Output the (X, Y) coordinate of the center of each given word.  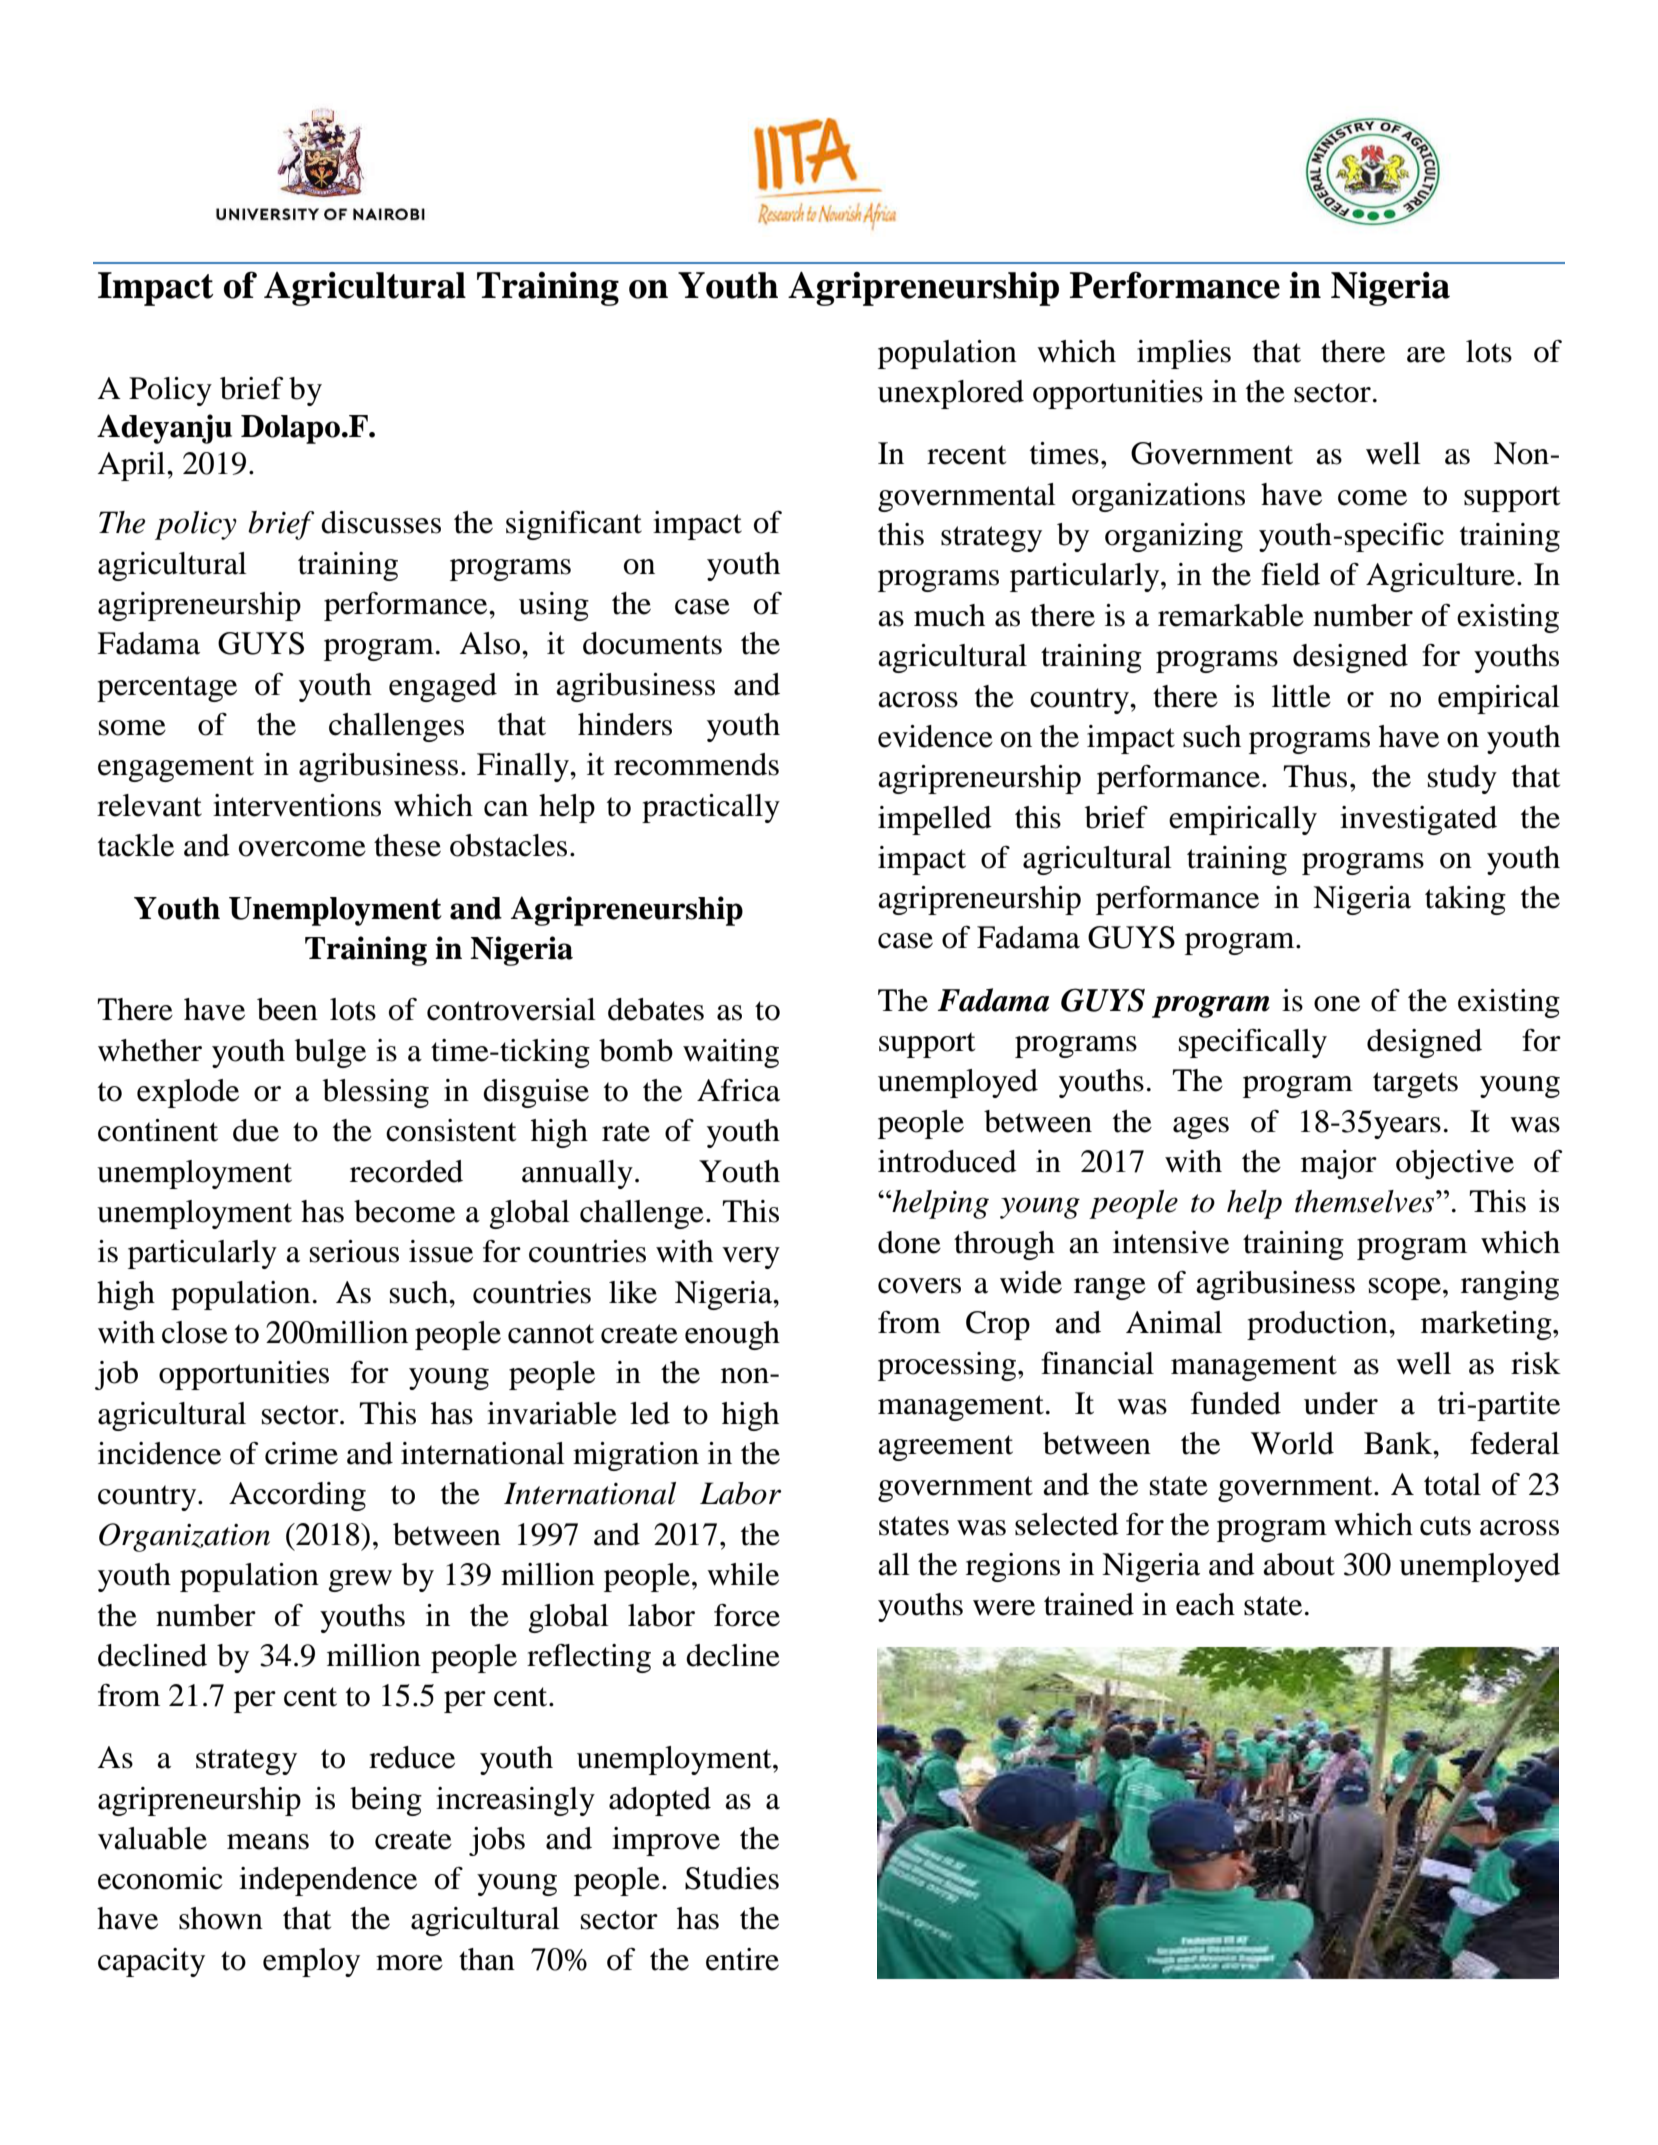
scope (1405, 1289)
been (287, 1009)
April (133, 466)
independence (328, 1881)
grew (360, 1581)
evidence (935, 736)
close (195, 1332)
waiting (731, 1053)
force (747, 1615)
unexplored (951, 394)
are (1426, 355)
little (1301, 696)
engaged (443, 687)
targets (1415, 1085)
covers (919, 1286)
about (1299, 1564)
